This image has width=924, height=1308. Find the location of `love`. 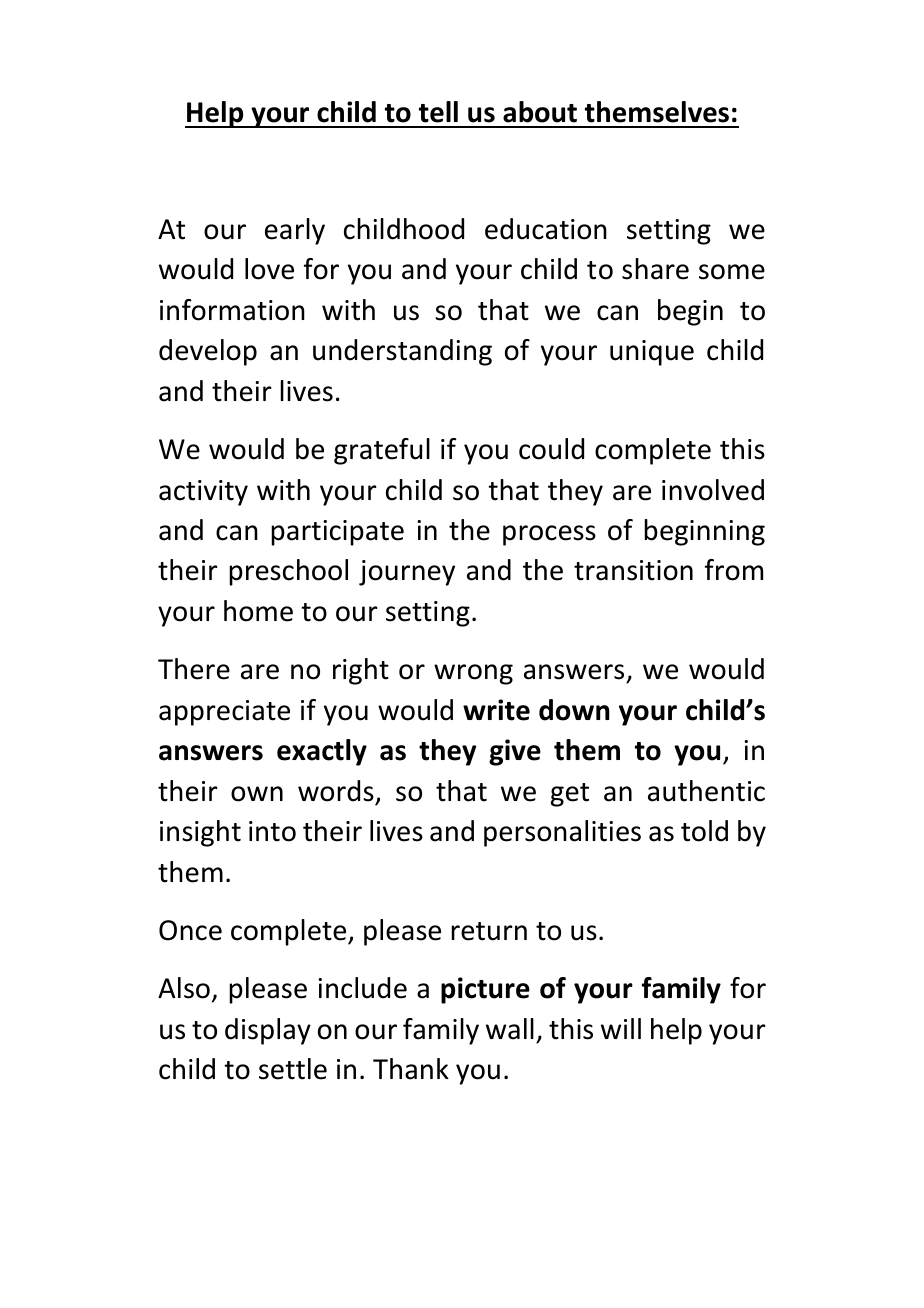

love is located at coordinates (269, 269).
